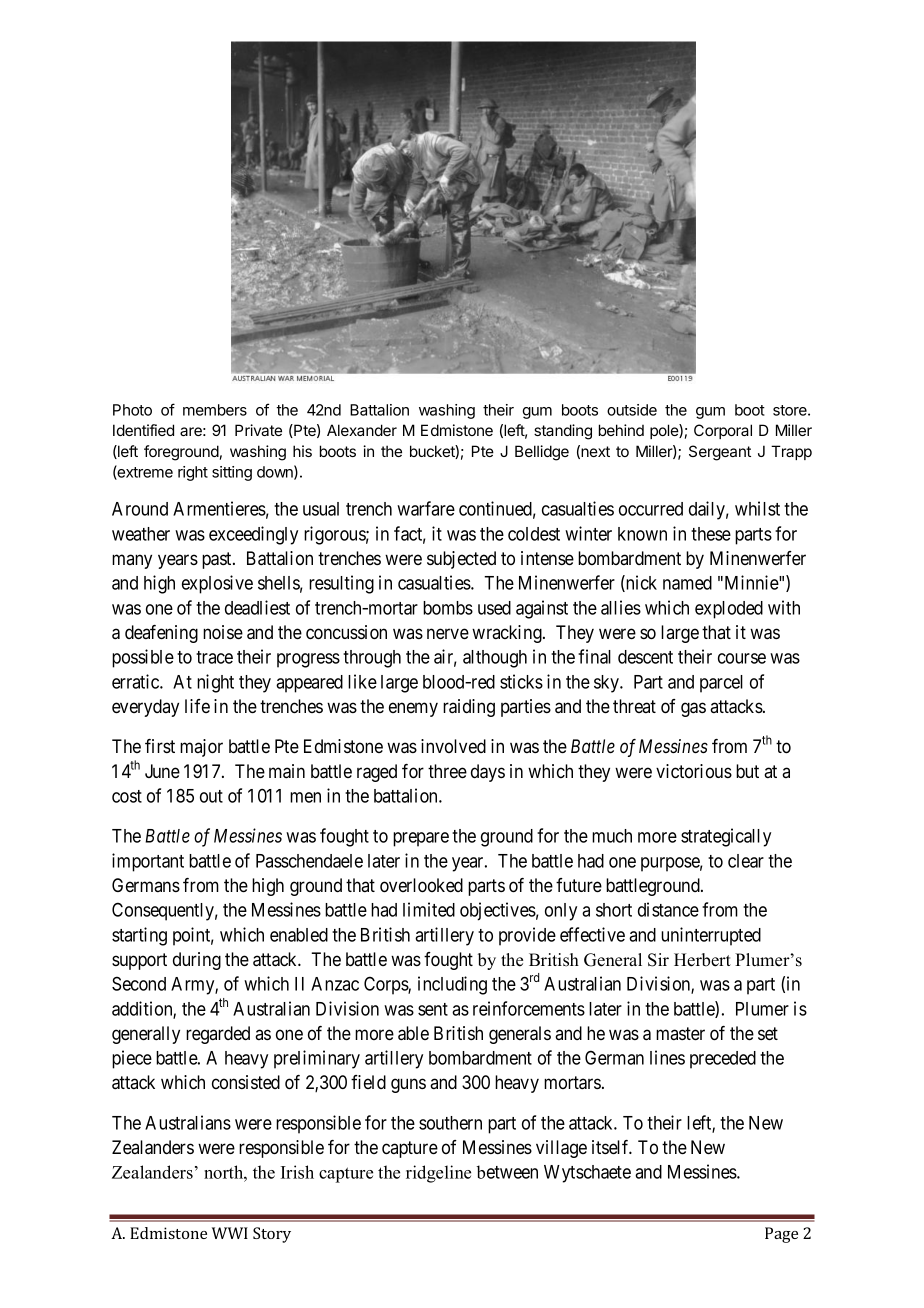 The image size is (924, 1308). What do you see at coordinates (726, 837) in the screenshot?
I see `strategically` at bounding box center [726, 837].
